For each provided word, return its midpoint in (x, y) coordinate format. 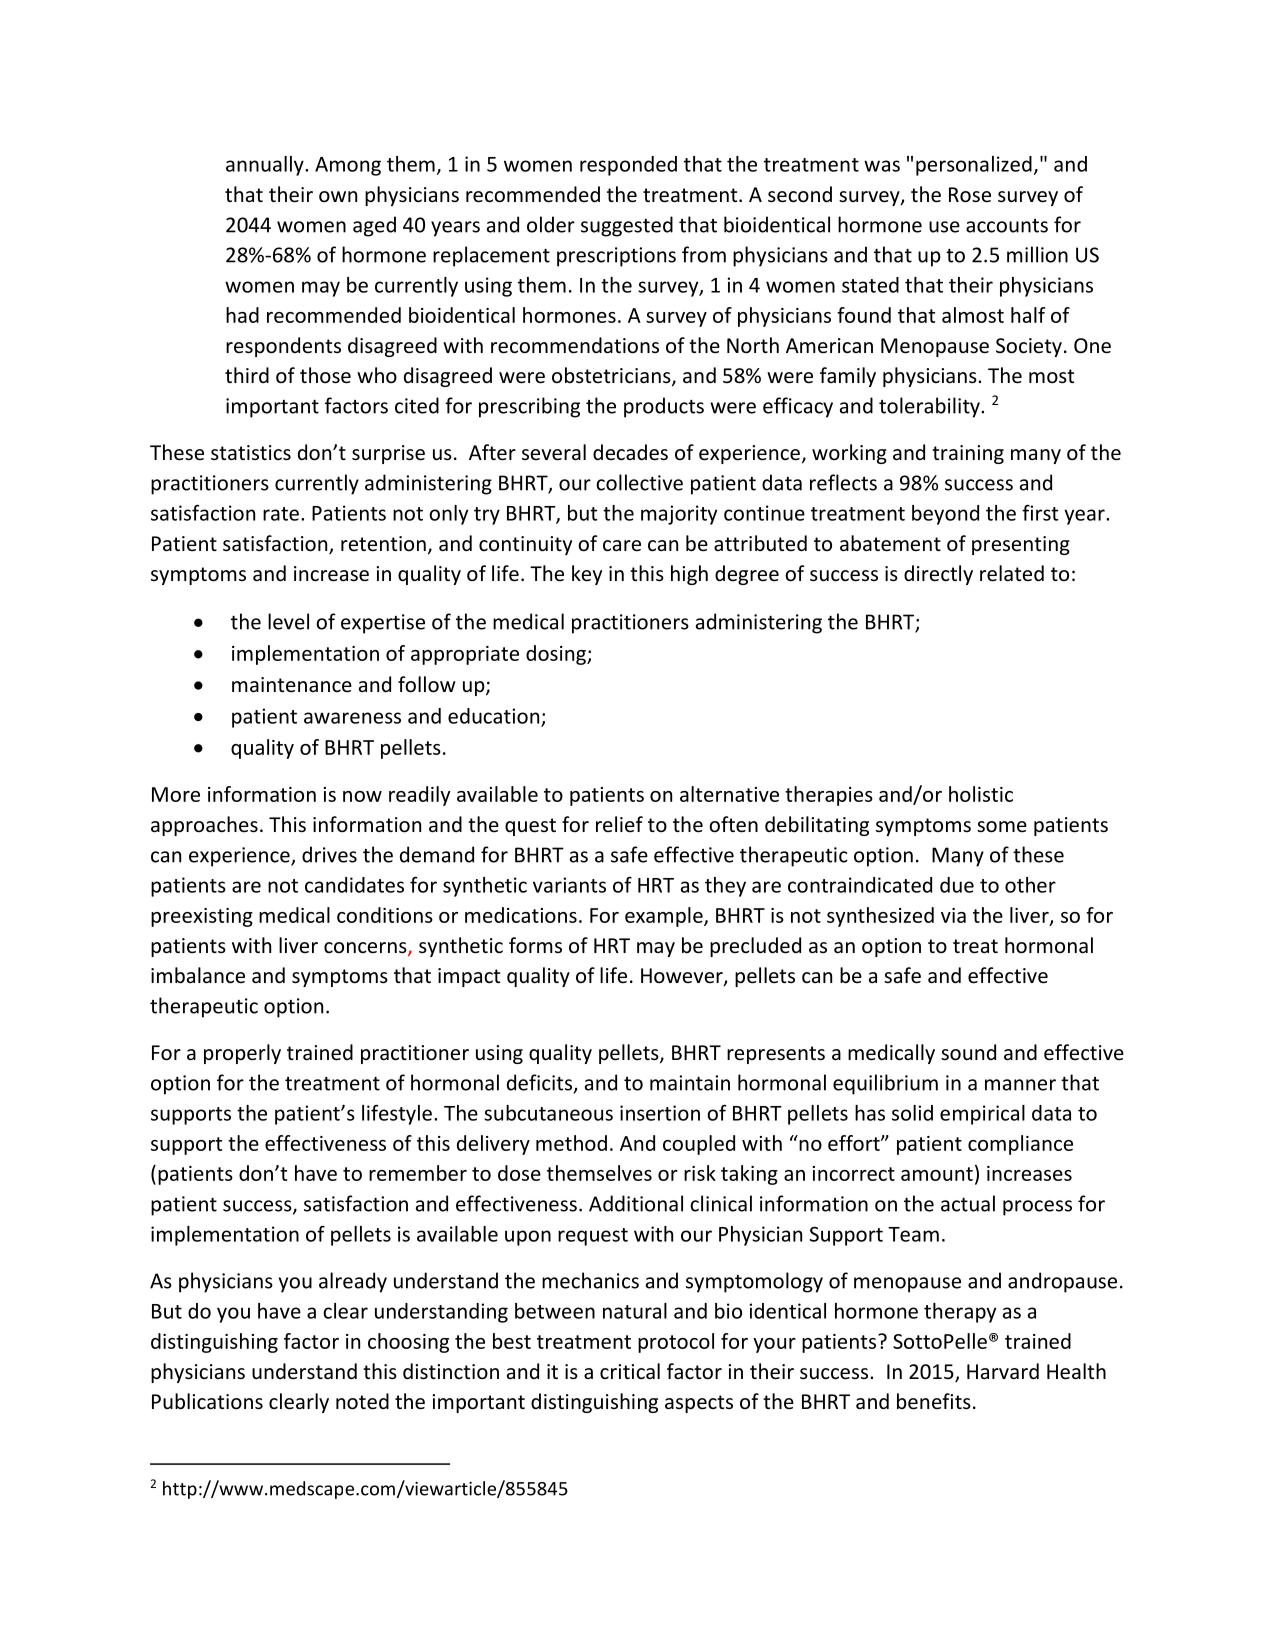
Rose (970, 195)
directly (938, 575)
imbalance (198, 975)
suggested (627, 226)
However (683, 977)
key (587, 575)
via (953, 915)
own (338, 196)
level (288, 621)
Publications (207, 1401)
